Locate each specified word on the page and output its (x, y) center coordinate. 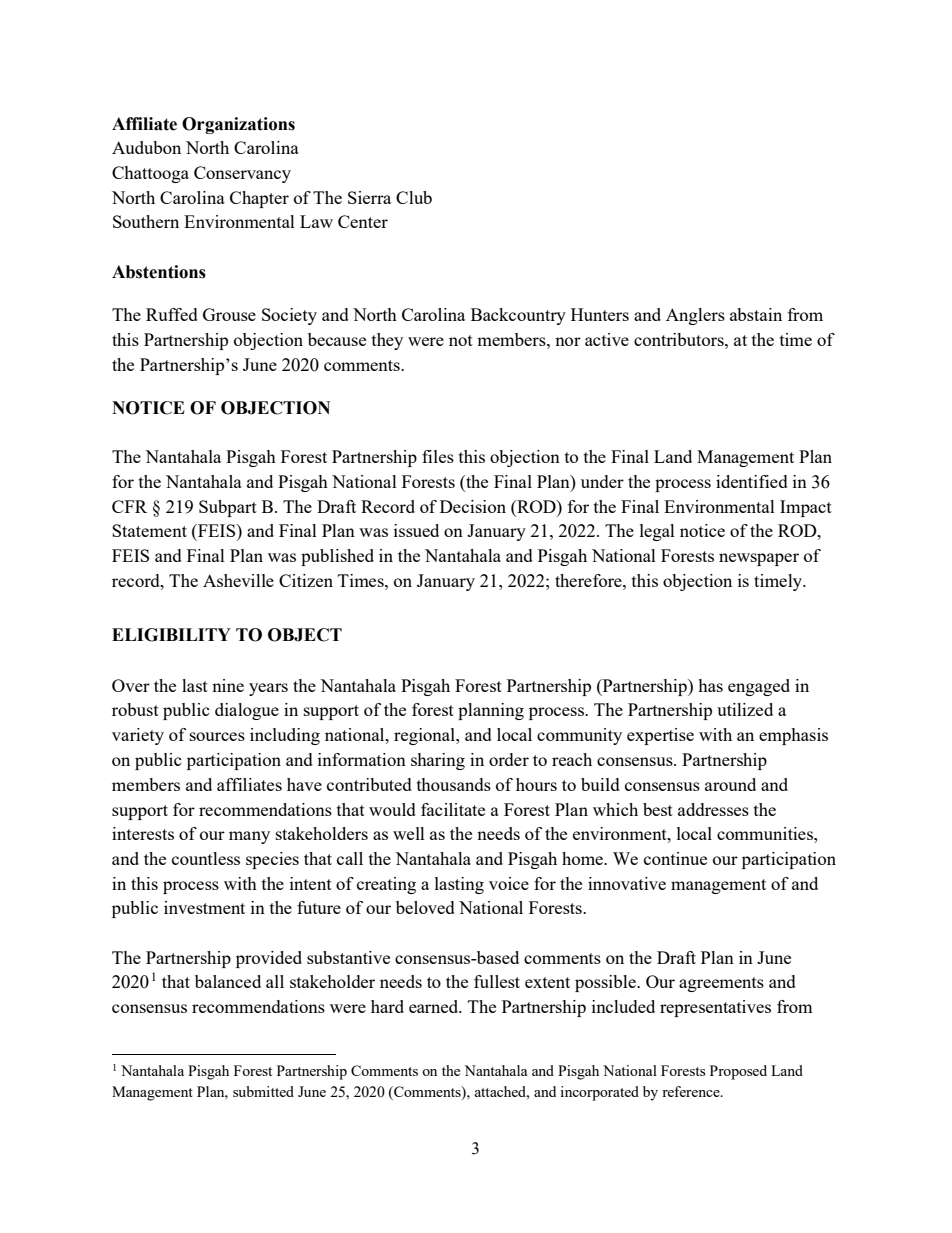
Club (414, 197)
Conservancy (242, 174)
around (730, 784)
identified (752, 481)
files (438, 456)
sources (217, 736)
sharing (438, 761)
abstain (756, 314)
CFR (129, 506)
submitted (263, 1091)
